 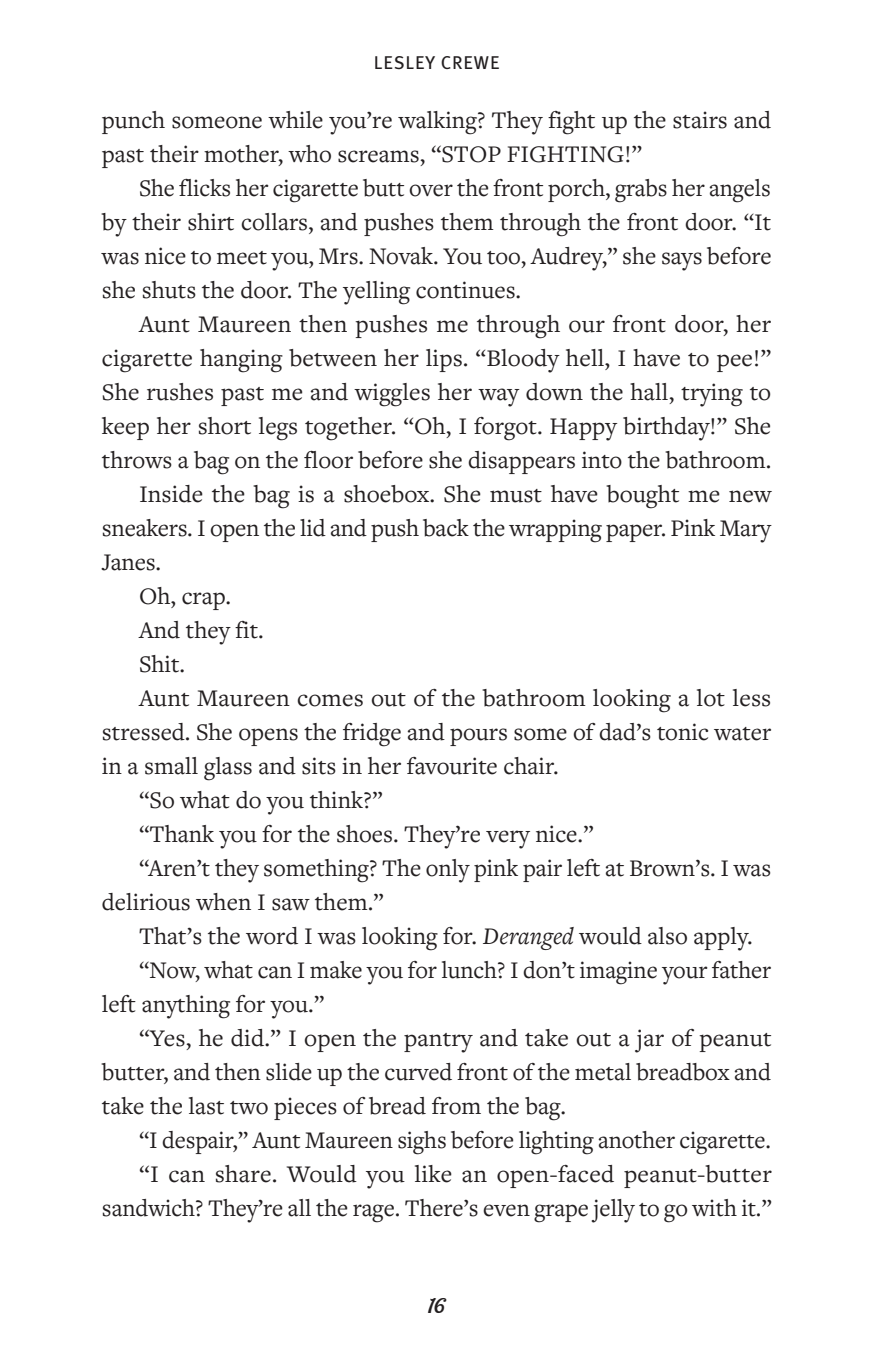 What do you see at coordinates (714, 1208) in the screenshot?
I see `with` at bounding box center [714, 1208].
